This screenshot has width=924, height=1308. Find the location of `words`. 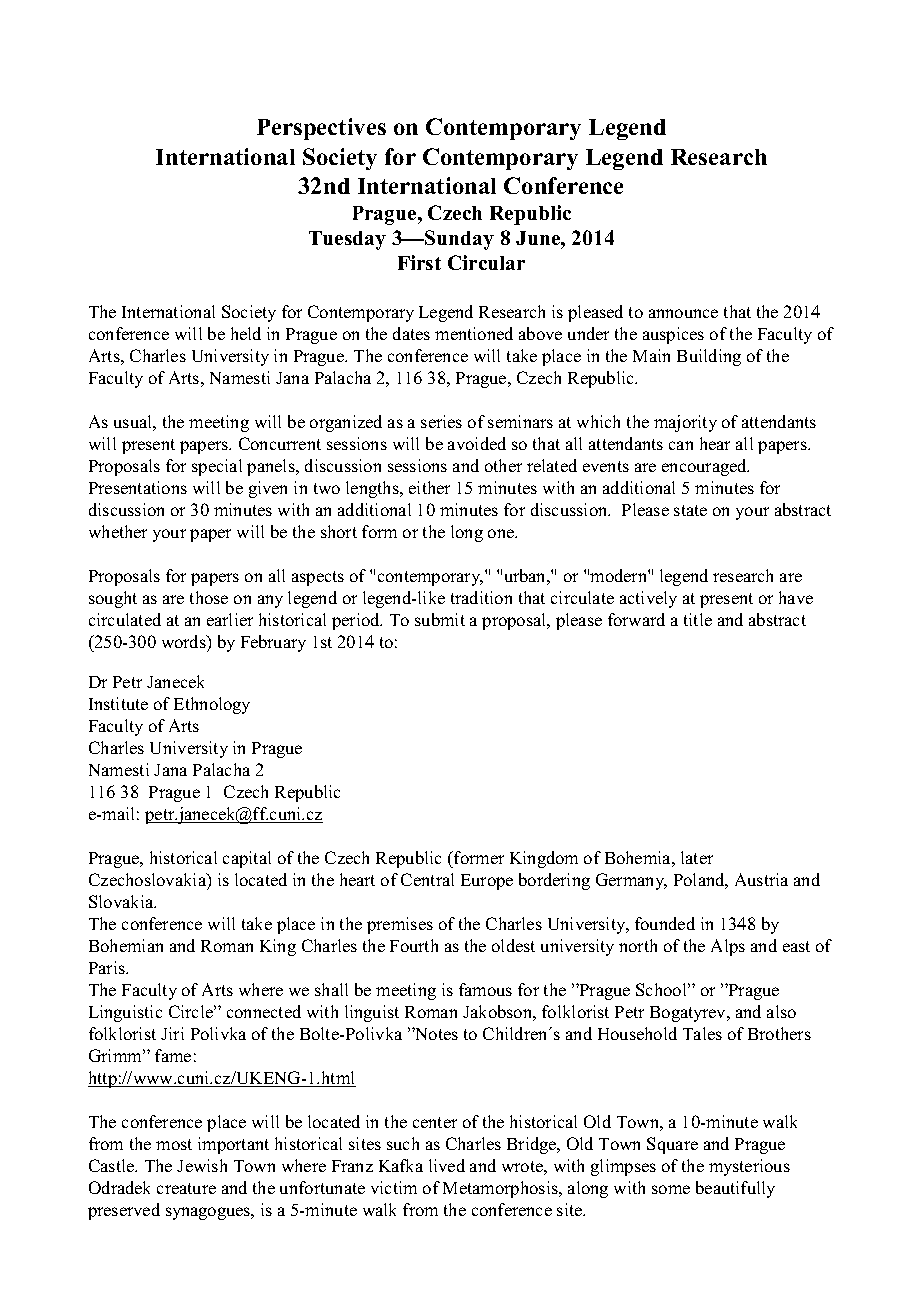

words is located at coordinates (185, 641).
